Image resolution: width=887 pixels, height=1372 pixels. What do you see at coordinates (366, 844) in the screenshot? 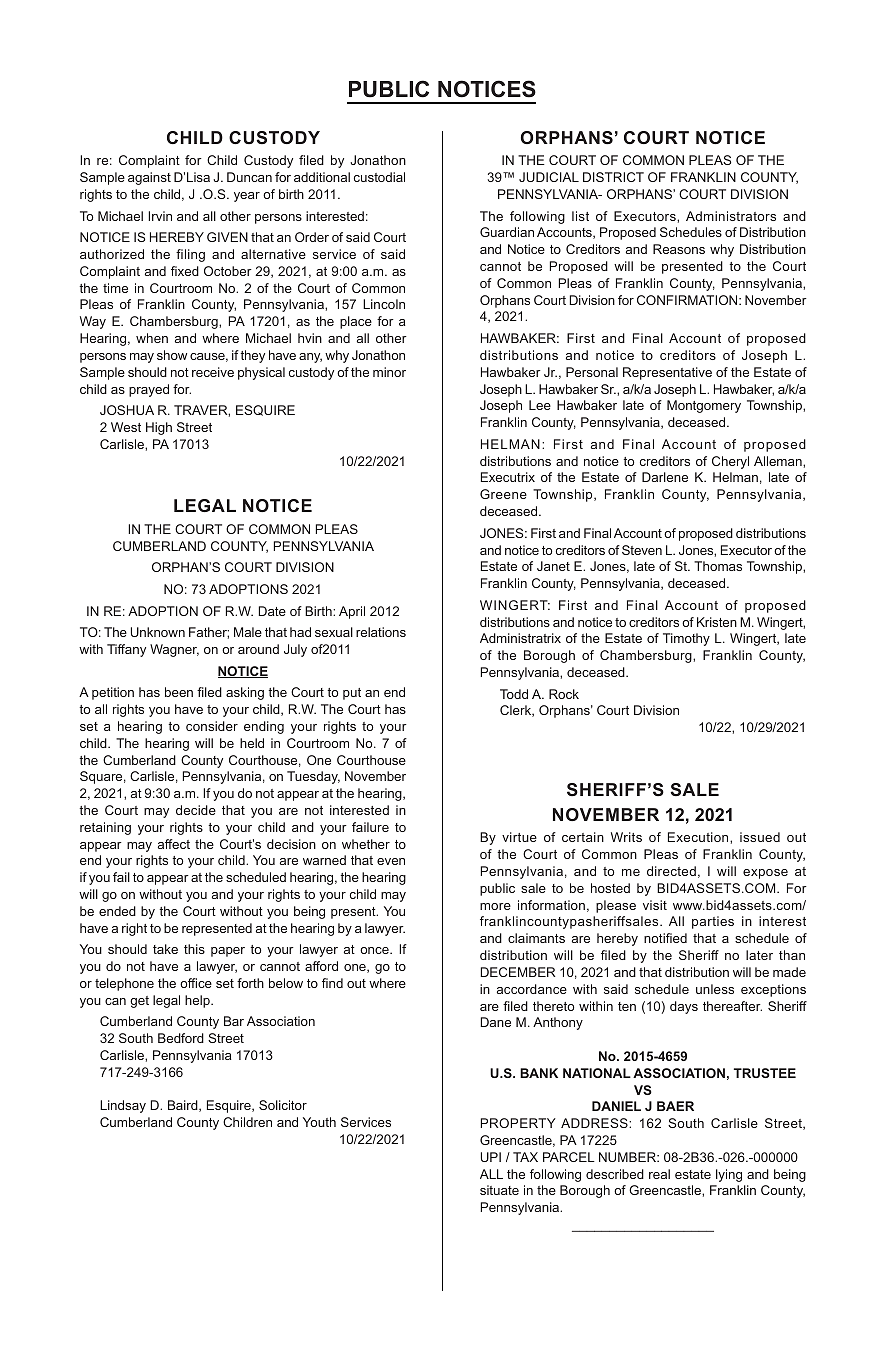
I see `whether` at bounding box center [366, 844].
